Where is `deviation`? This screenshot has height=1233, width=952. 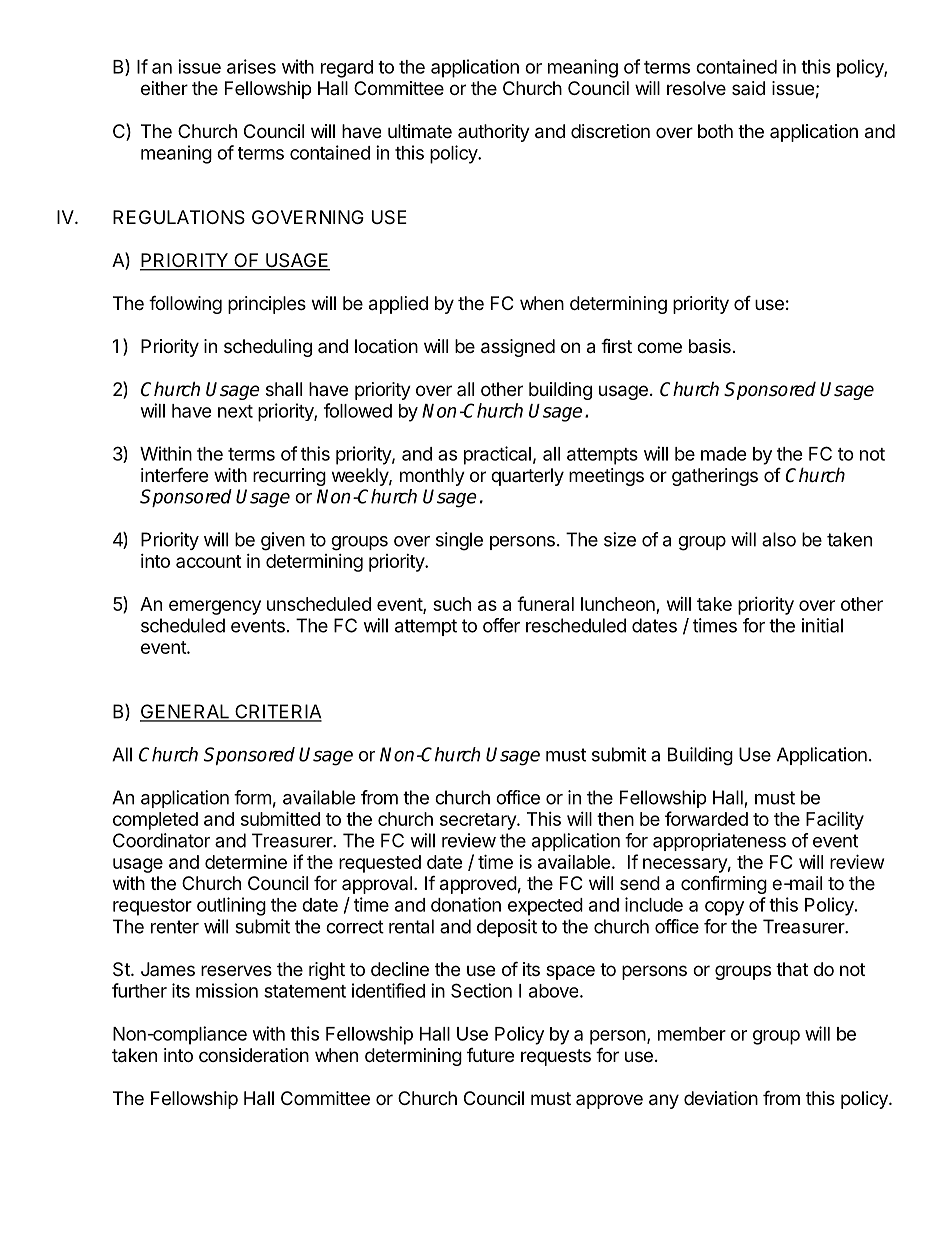
deviation is located at coordinates (721, 1098).
